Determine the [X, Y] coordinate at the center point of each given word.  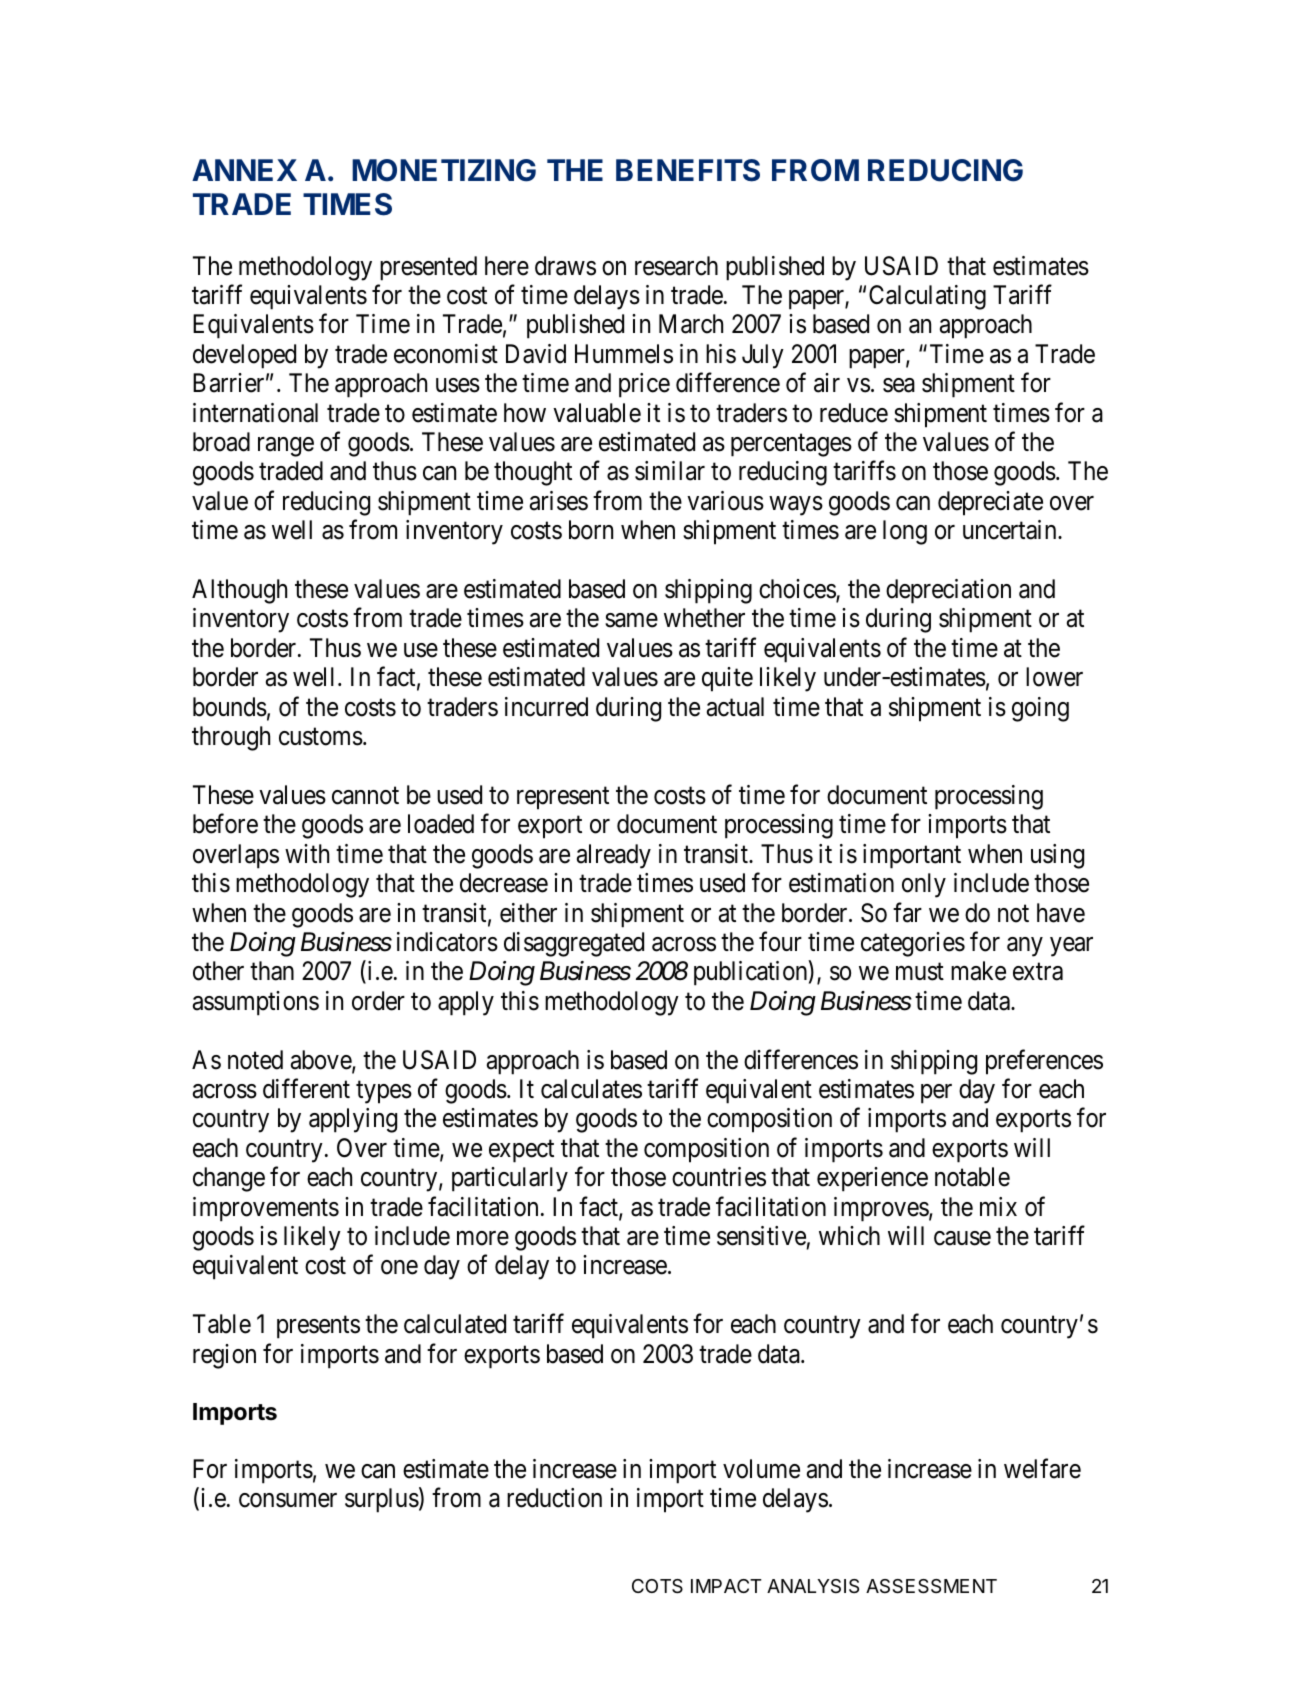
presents [318, 1327]
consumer [288, 1501]
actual [735, 707]
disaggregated [574, 944]
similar [670, 471]
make [978, 971]
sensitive [761, 1236]
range [286, 447]
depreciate [990, 503]
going [1040, 709]
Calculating [927, 297]
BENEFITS [688, 170]
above [322, 1061]
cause [962, 1238]
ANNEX [244, 170]
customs [321, 737]
